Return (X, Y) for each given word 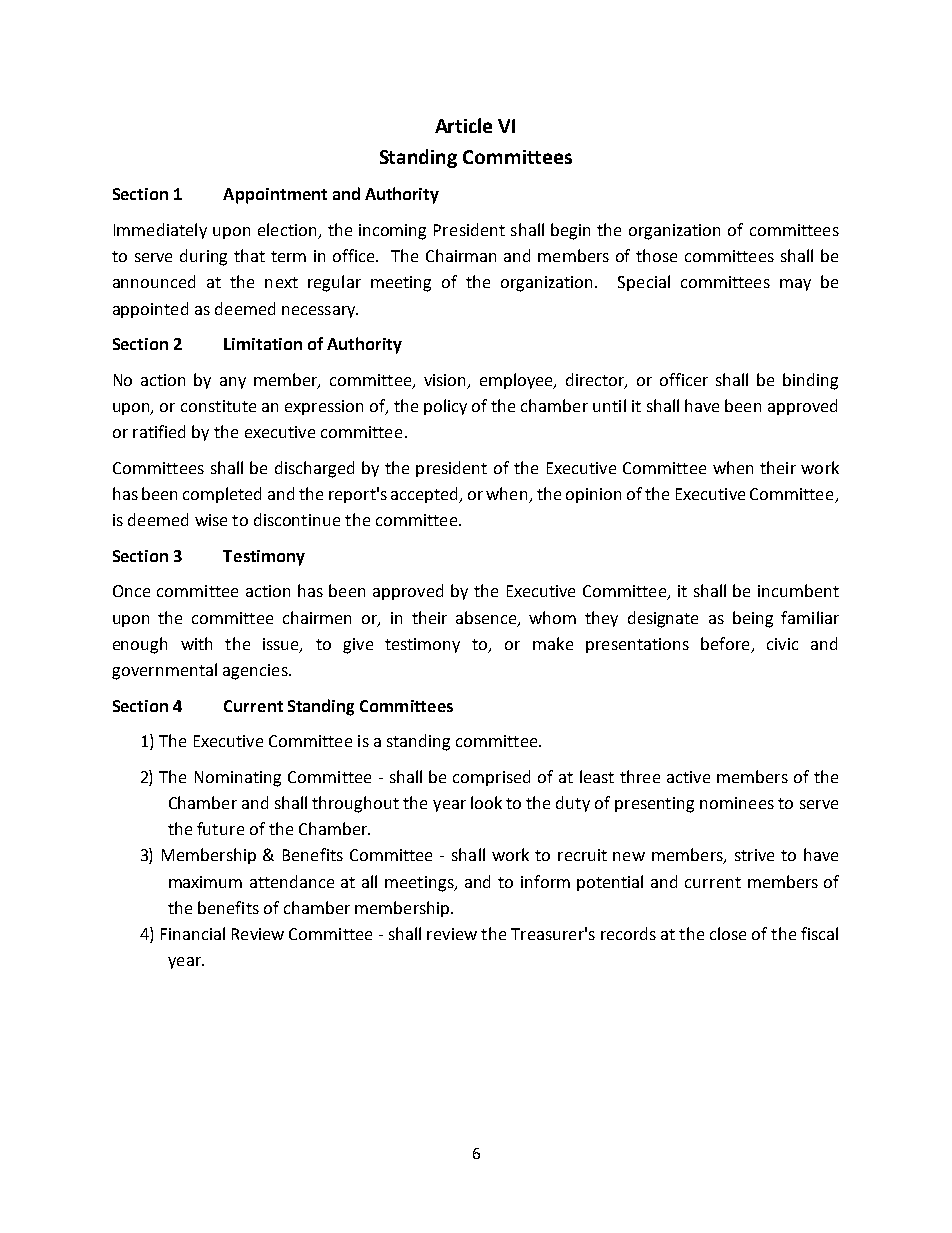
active (688, 777)
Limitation (263, 344)
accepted (426, 495)
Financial (193, 933)
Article (463, 125)
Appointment (275, 196)
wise (211, 520)
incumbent (798, 590)
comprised (491, 778)
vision (444, 380)
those (656, 255)
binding (810, 381)
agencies (256, 672)
